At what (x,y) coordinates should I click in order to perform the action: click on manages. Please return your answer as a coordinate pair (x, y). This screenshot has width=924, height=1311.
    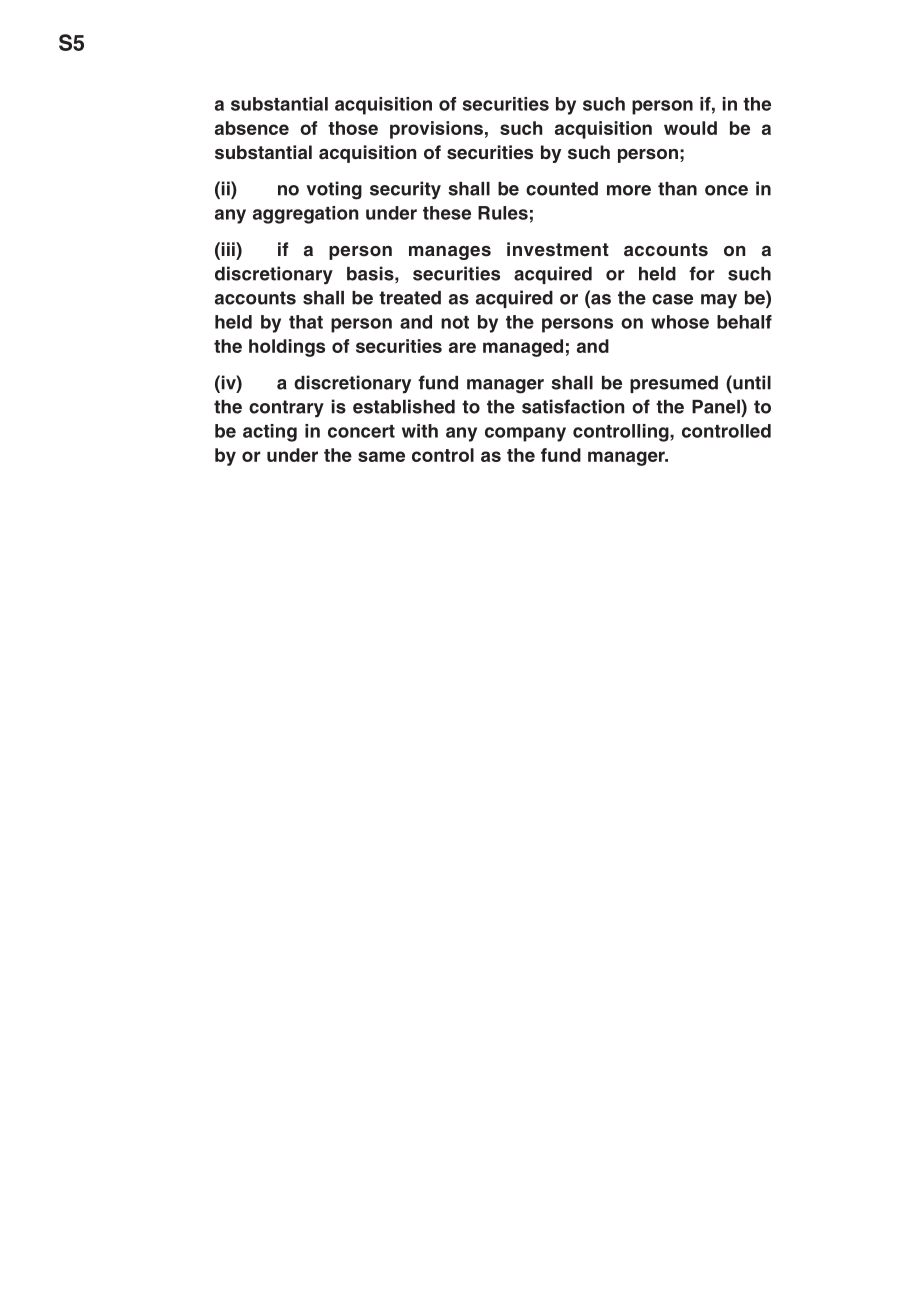
    Looking at the image, I should click on (450, 253).
